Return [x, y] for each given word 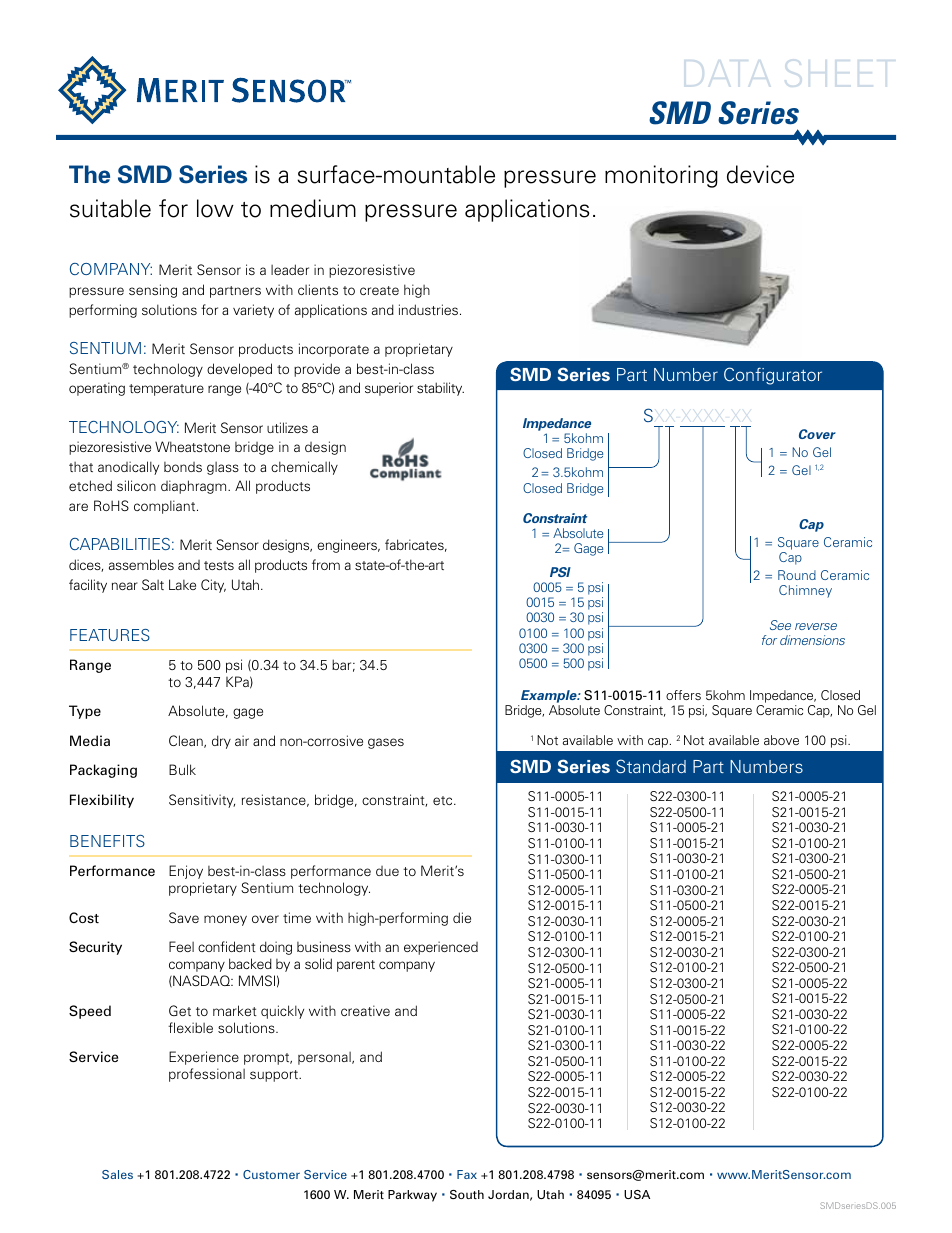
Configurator [773, 376]
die [462, 917]
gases [386, 743]
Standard [651, 766]
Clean [187, 741]
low [215, 208]
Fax [467, 1174]
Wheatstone [192, 446]
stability [440, 389]
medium [313, 208]
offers [683, 695]
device [760, 174]
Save [184, 917]
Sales [117, 1174]
